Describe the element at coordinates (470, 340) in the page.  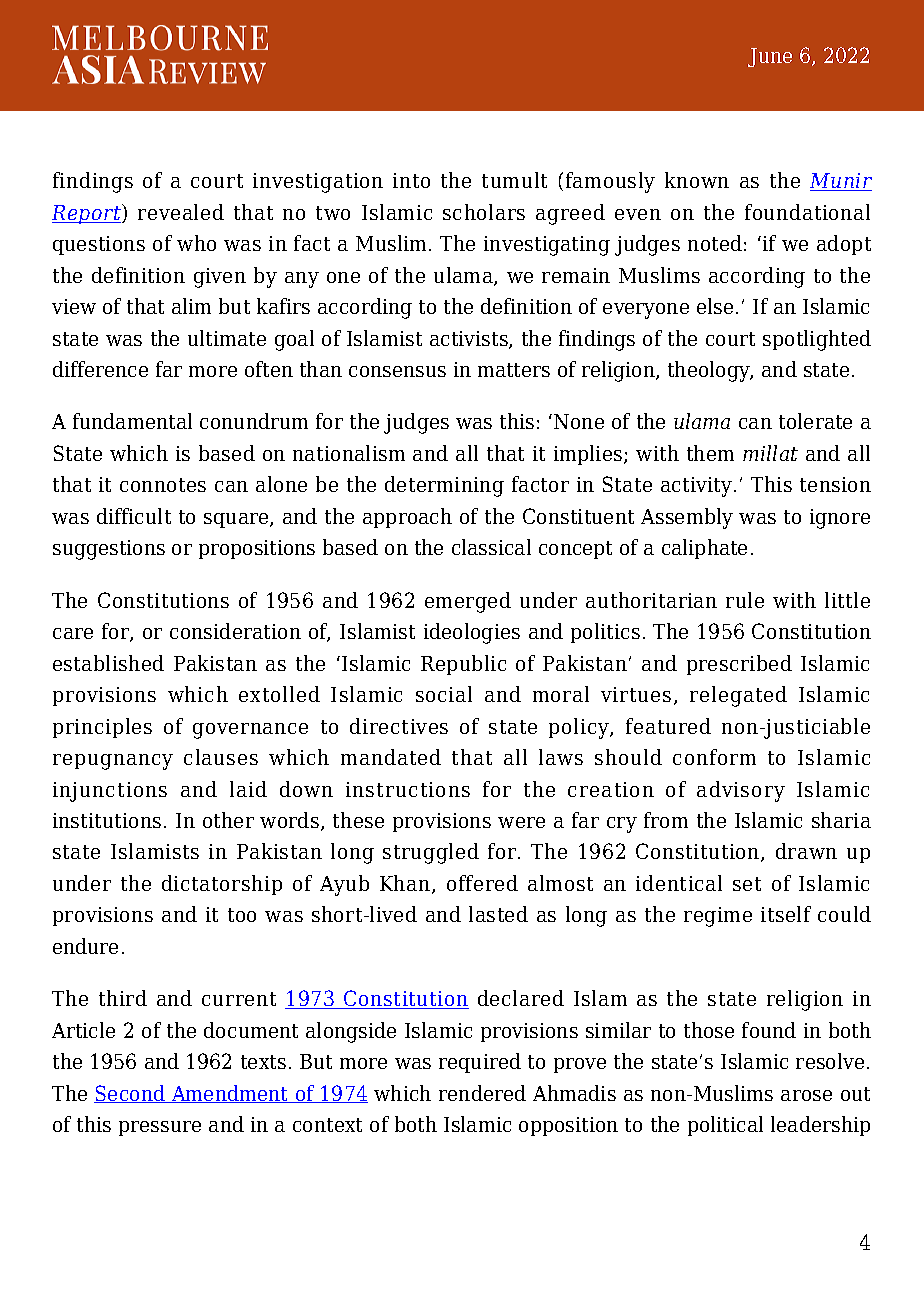
I see `activists` at that location.
